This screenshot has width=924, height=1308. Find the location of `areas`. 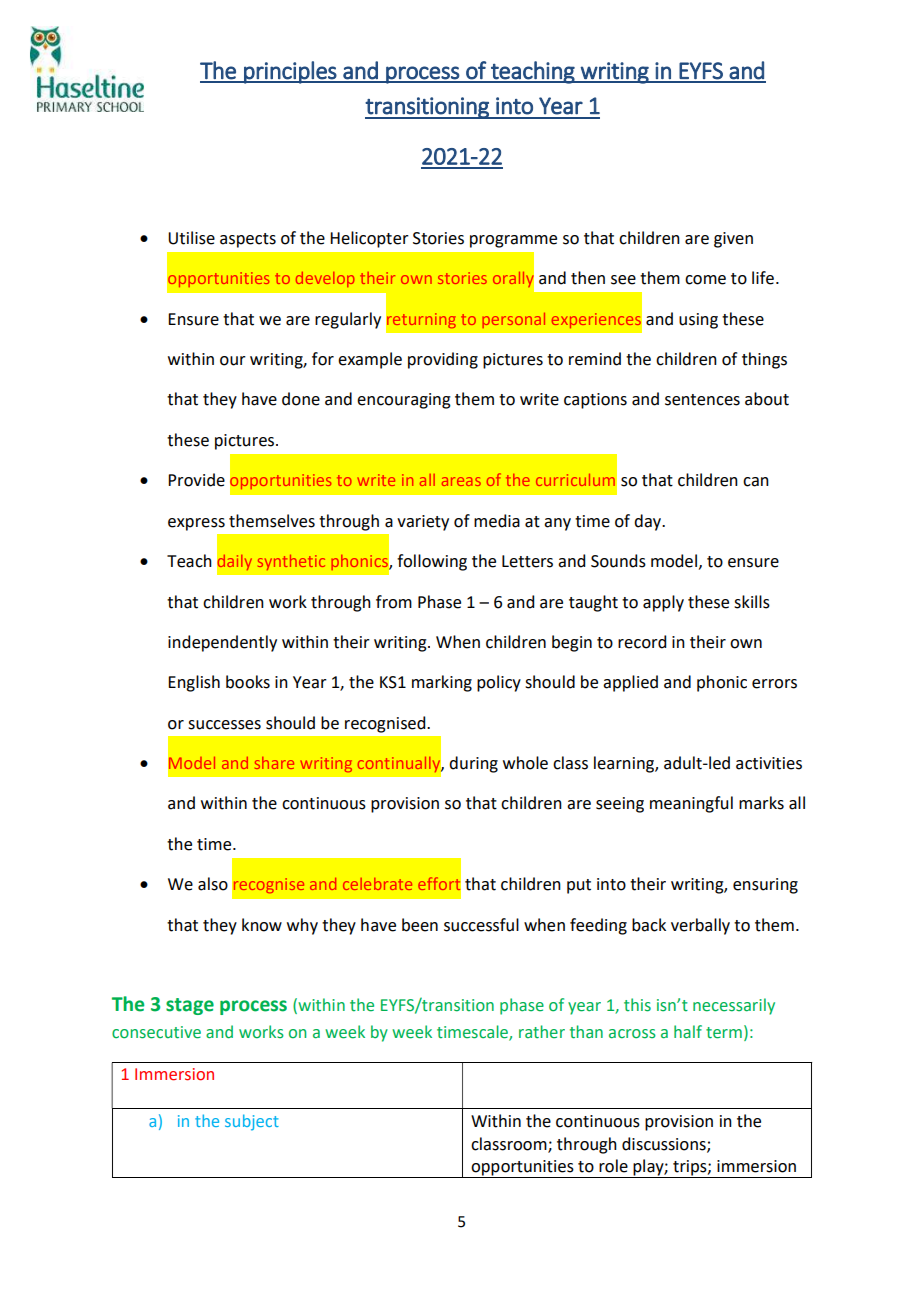

areas is located at coordinates (461, 481).
